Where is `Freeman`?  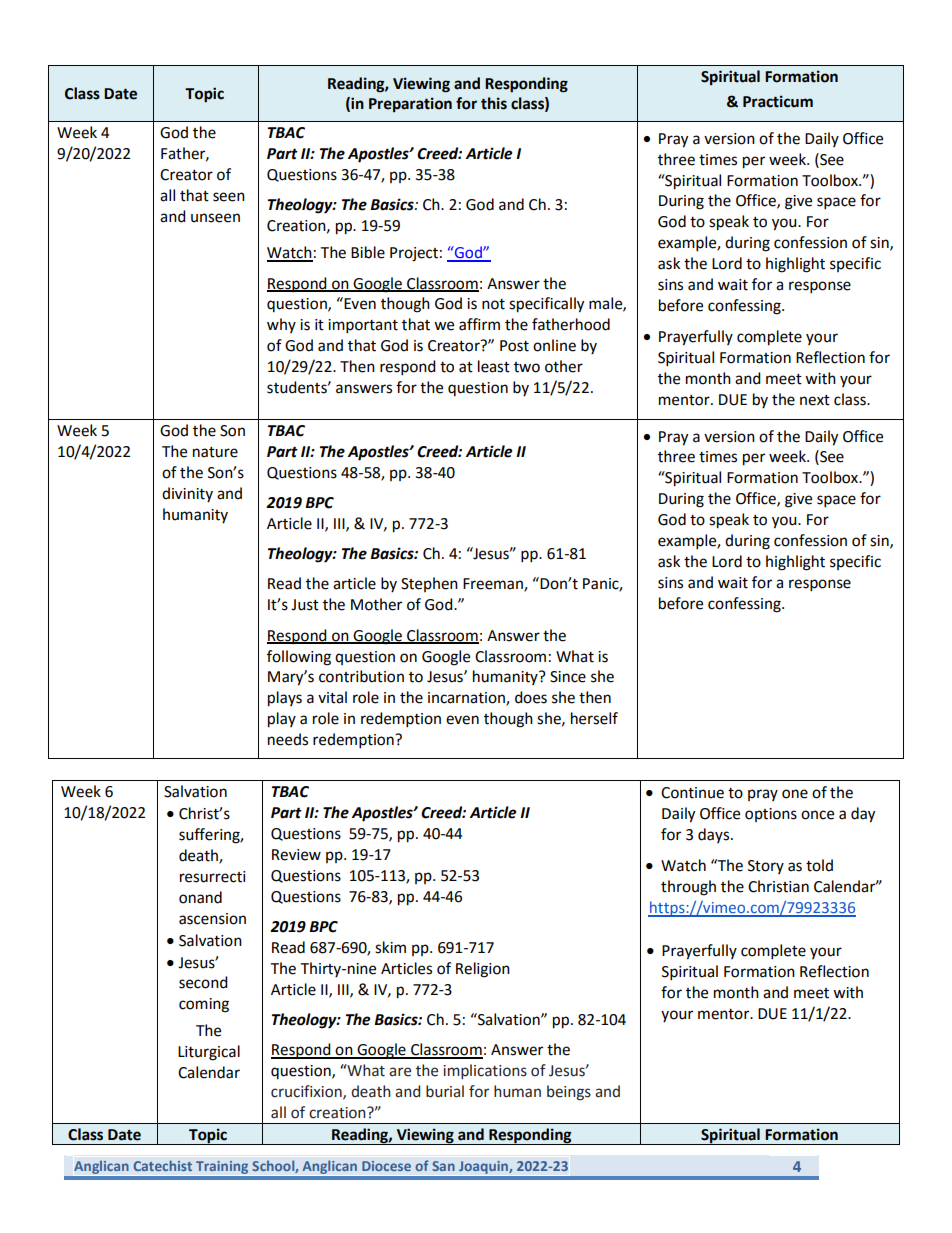 Freeman is located at coordinates (494, 585).
